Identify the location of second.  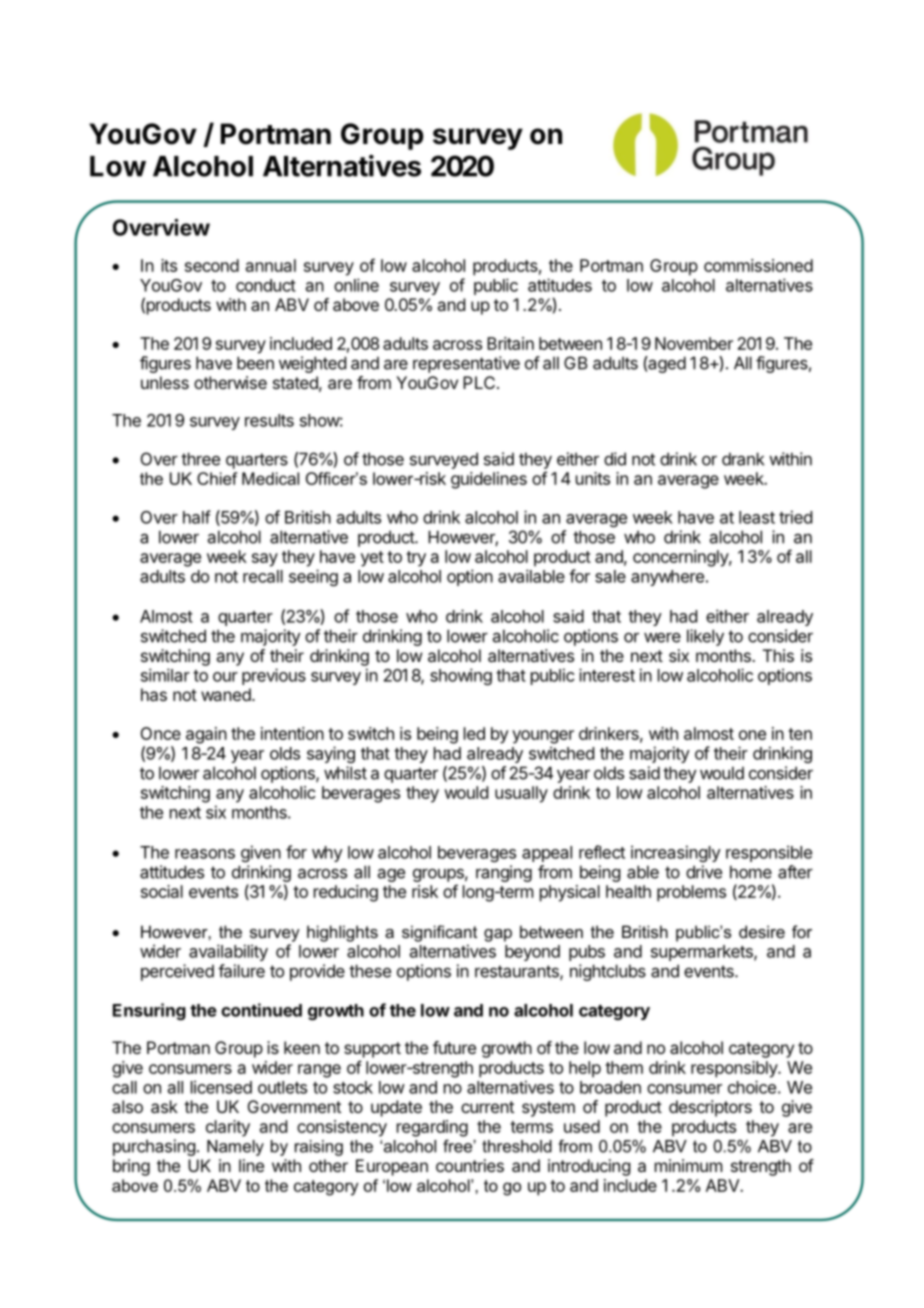
(212, 265).
